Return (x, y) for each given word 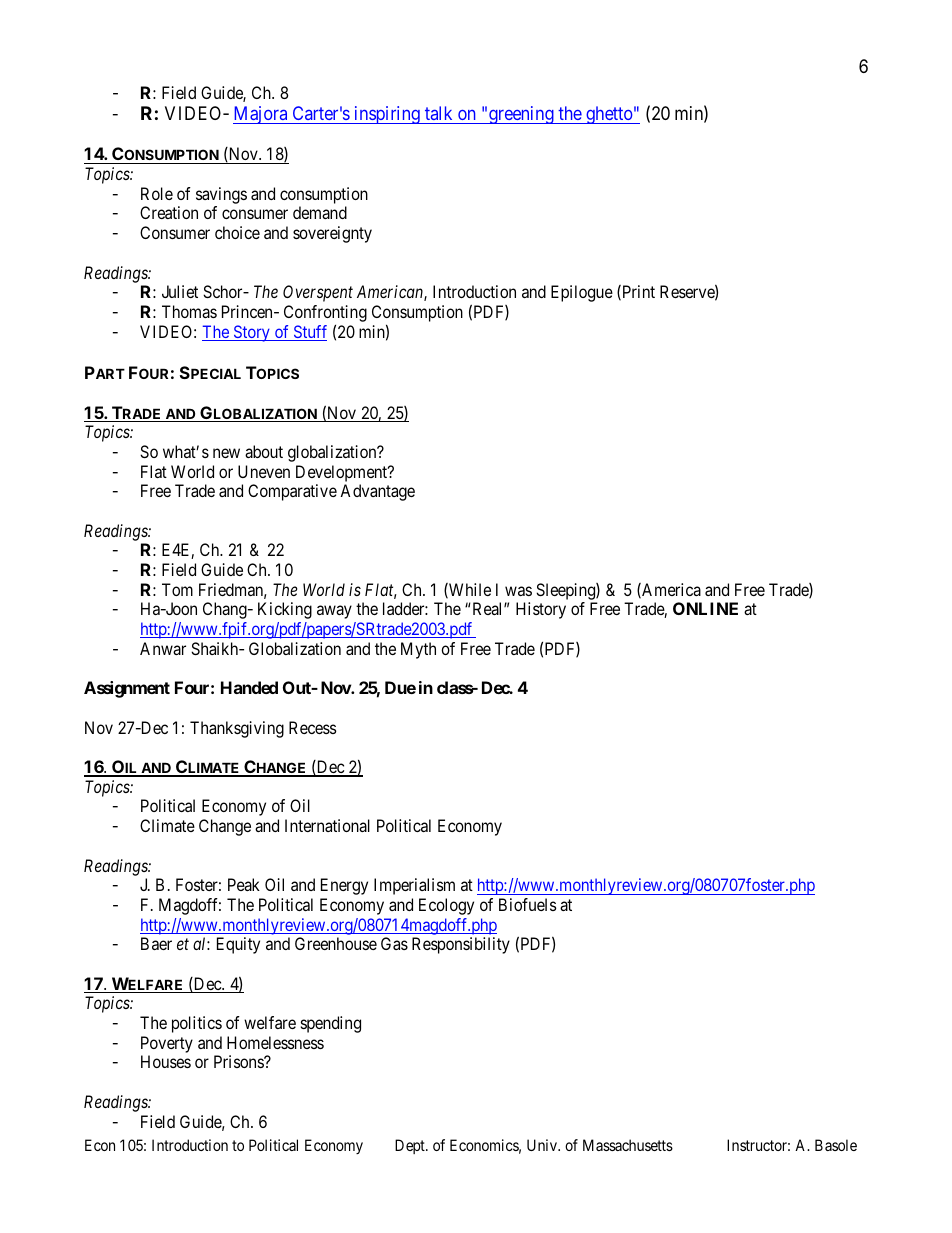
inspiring (387, 115)
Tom (177, 589)
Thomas (189, 311)
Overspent (318, 293)
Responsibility (461, 945)
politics (197, 1024)
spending (331, 1024)
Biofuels (528, 904)
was (518, 591)
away (334, 612)
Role (157, 193)
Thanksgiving (237, 729)
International (327, 825)
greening (521, 115)
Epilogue (582, 293)
